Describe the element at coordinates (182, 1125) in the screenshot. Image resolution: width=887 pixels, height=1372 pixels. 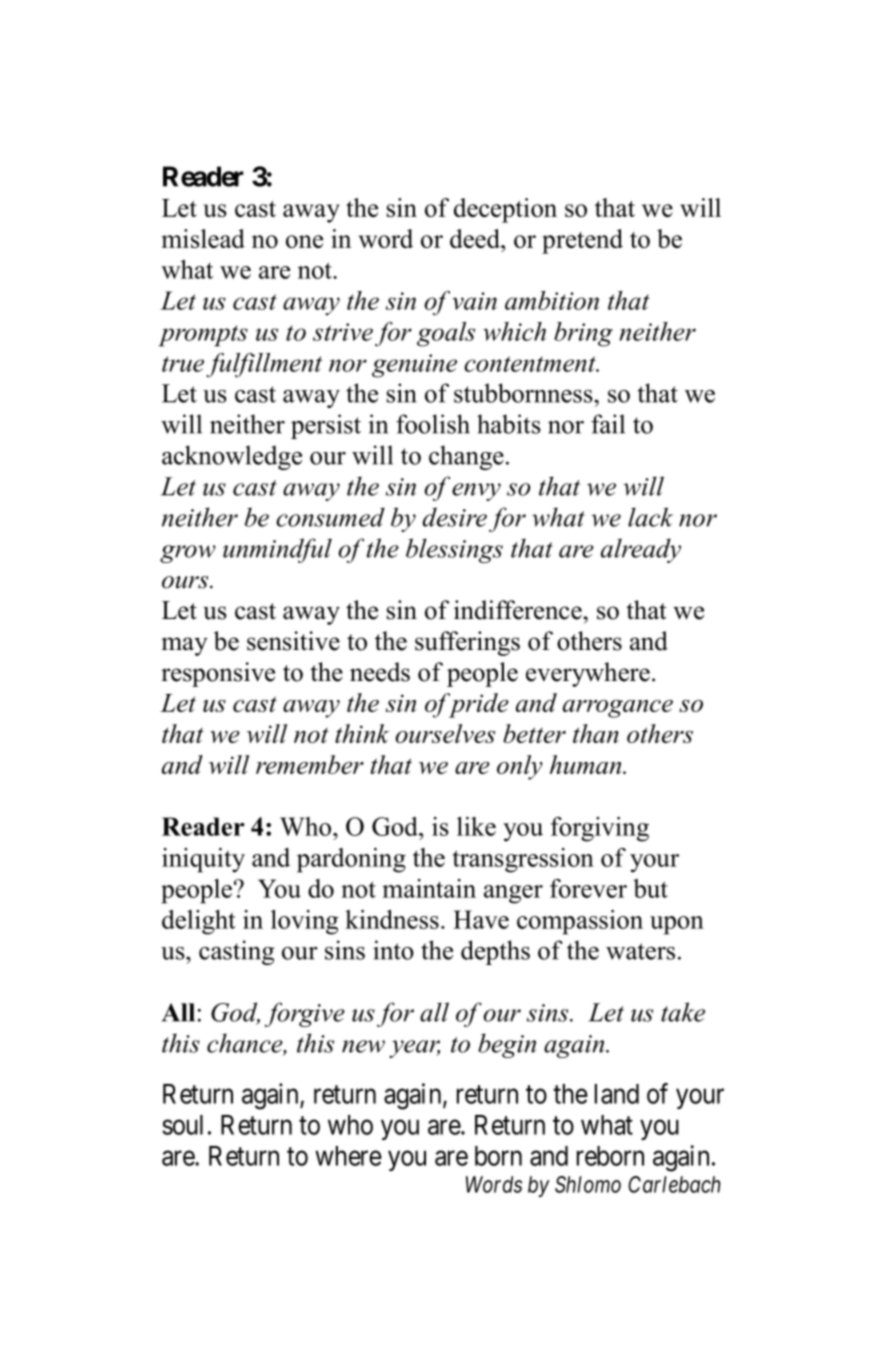
I see `soul` at that location.
